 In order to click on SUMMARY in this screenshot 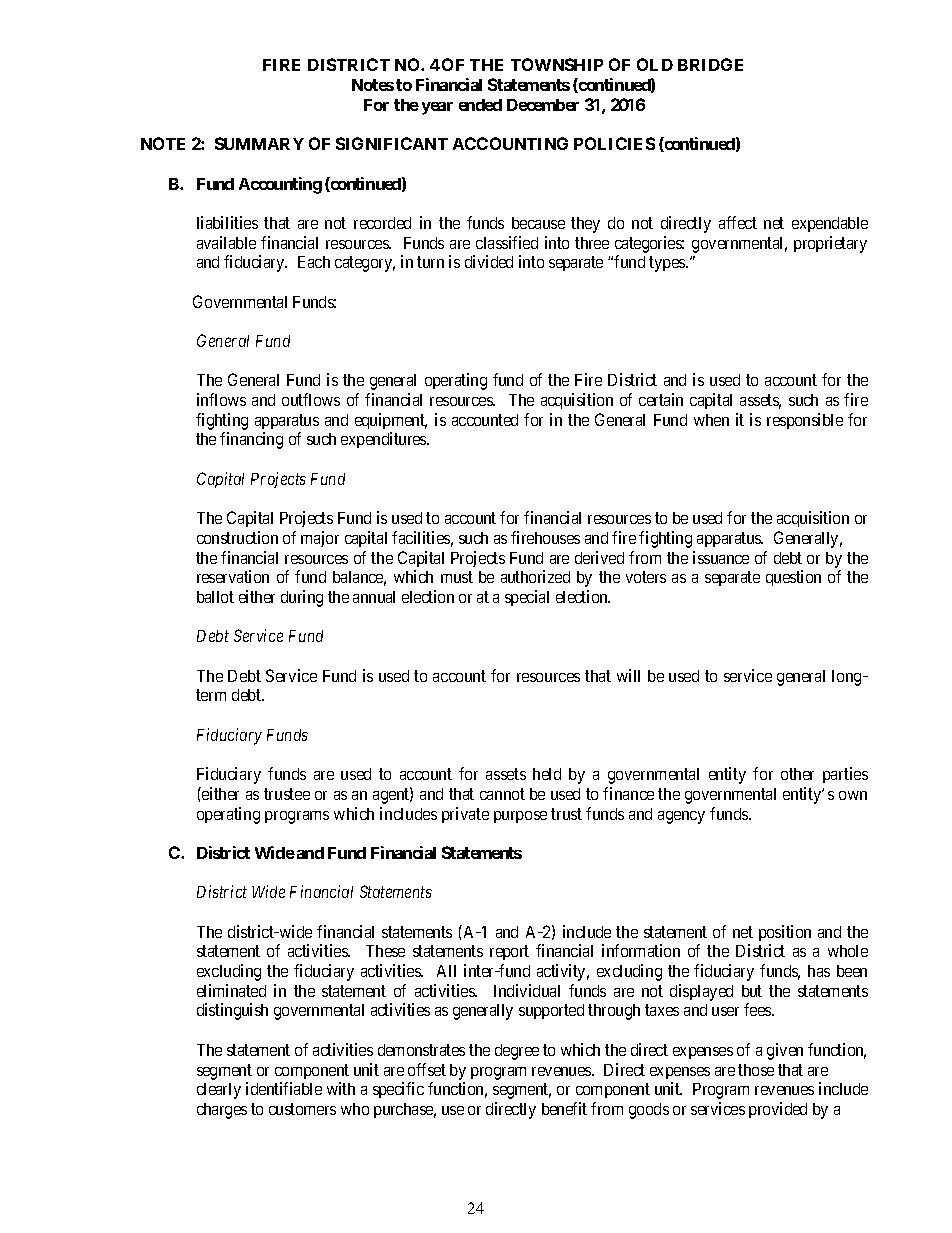, I will do `click(259, 143)`.
